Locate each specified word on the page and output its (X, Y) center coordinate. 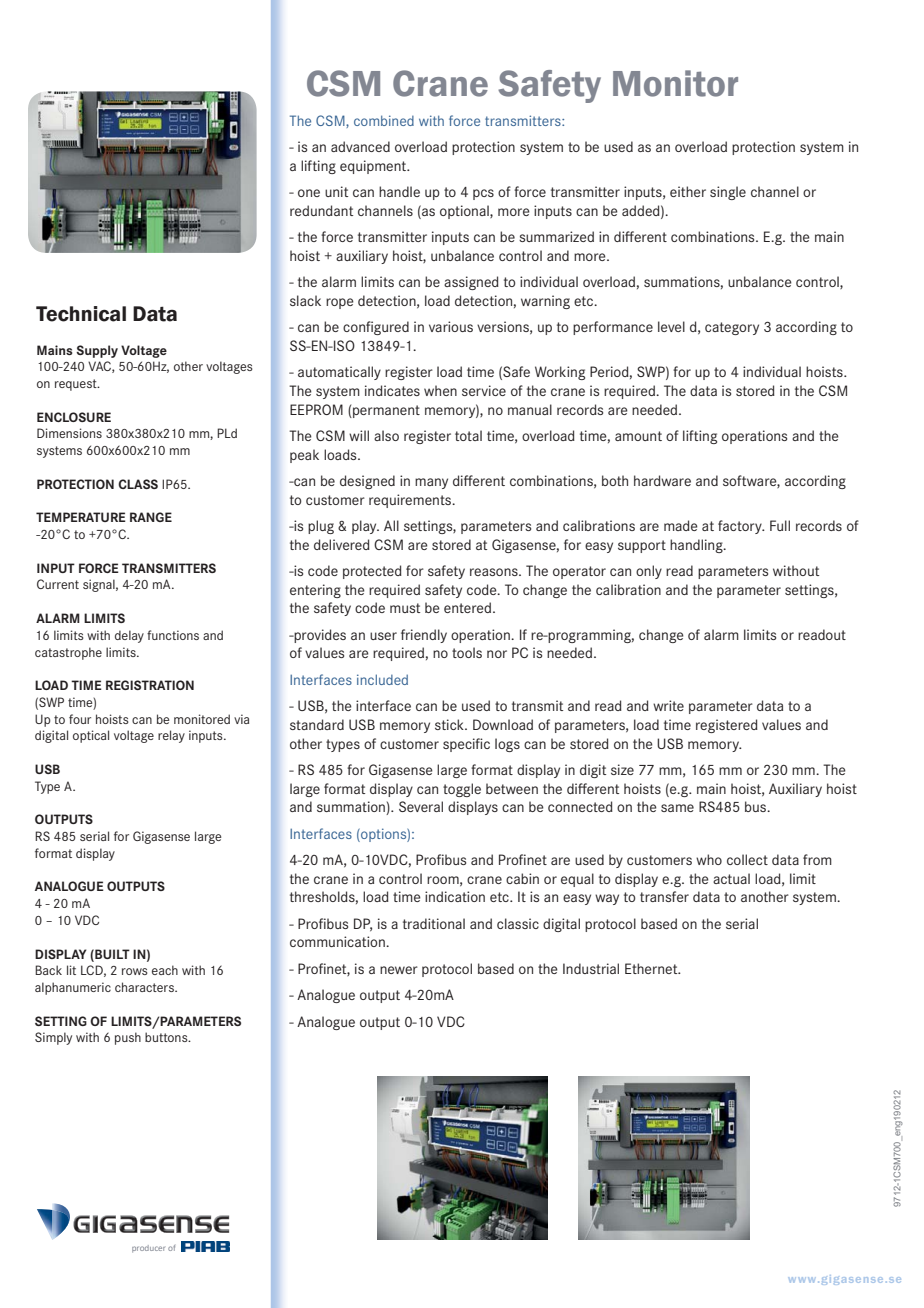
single (728, 193)
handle (399, 191)
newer (399, 970)
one (309, 193)
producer (148, 1249)
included (382, 679)
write (668, 705)
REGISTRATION (150, 685)
